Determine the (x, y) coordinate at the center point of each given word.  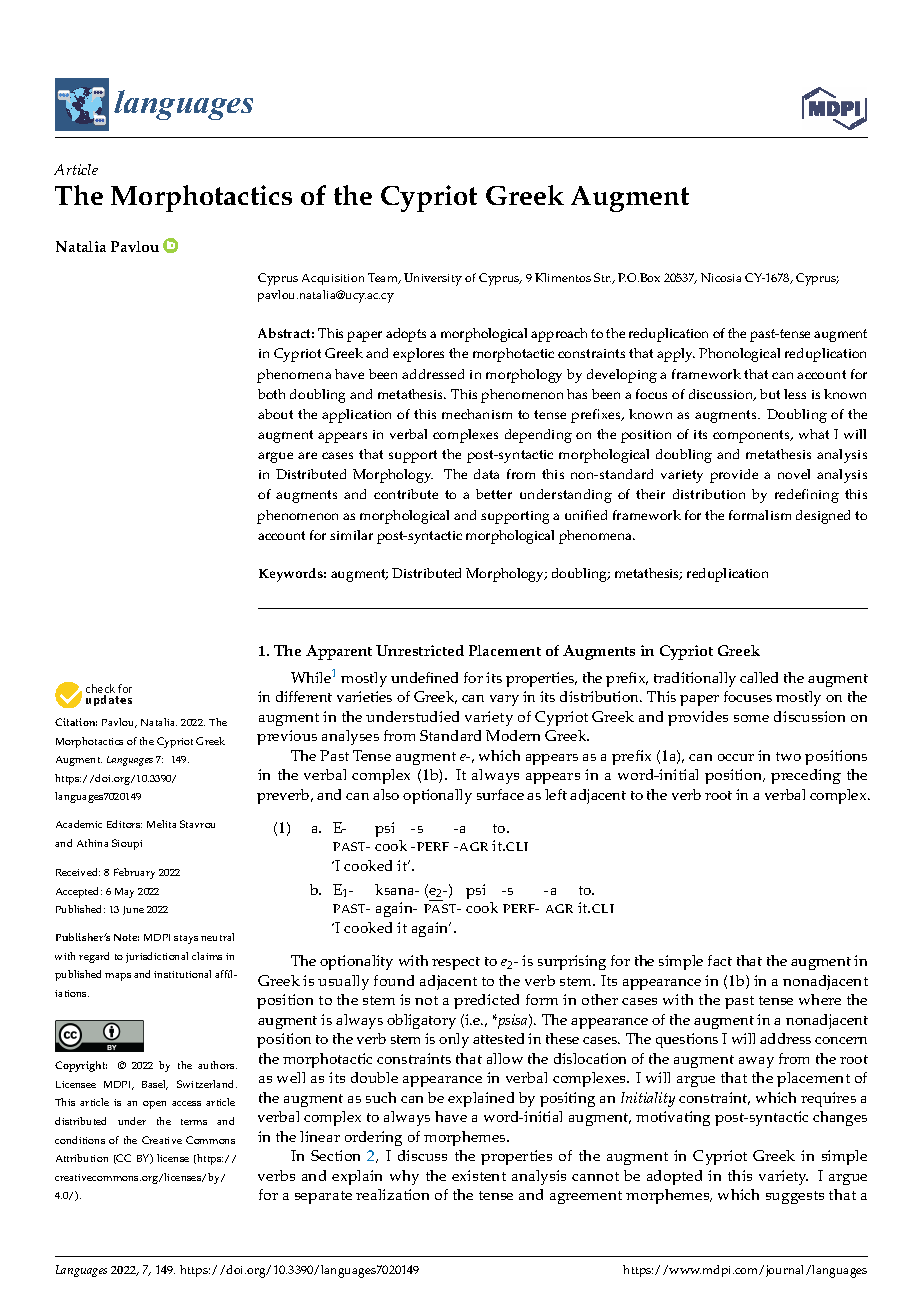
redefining (807, 496)
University (433, 279)
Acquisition (333, 279)
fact (720, 960)
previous (287, 737)
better (494, 494)
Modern (513, 735)
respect (456, 963)
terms (194, 1122)
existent (479, 1175)
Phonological (739, 355)
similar (351, 535)
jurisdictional (157, 957)
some (751, 718)
